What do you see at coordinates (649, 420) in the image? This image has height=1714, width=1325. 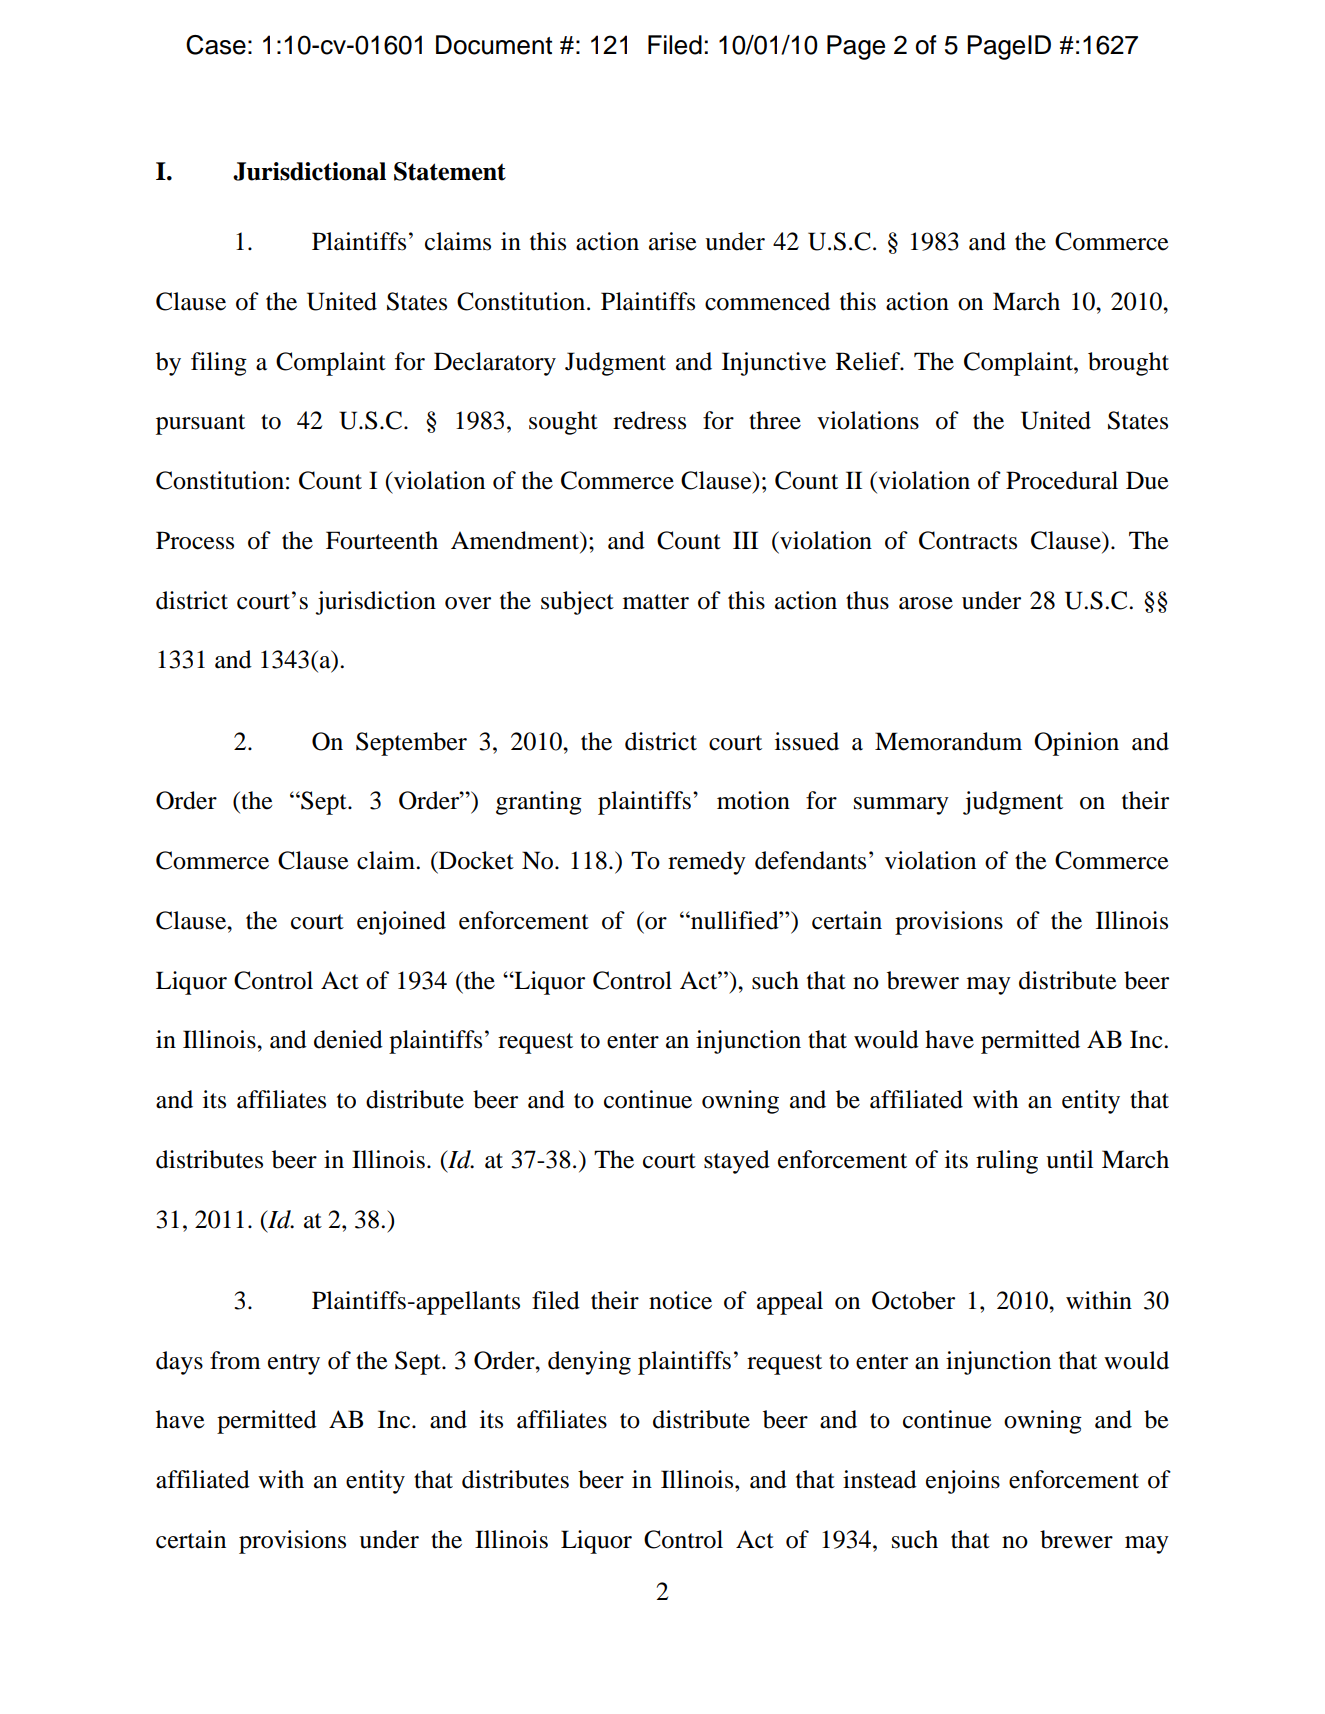 I see `redress` at bounding box center [649, 420].
